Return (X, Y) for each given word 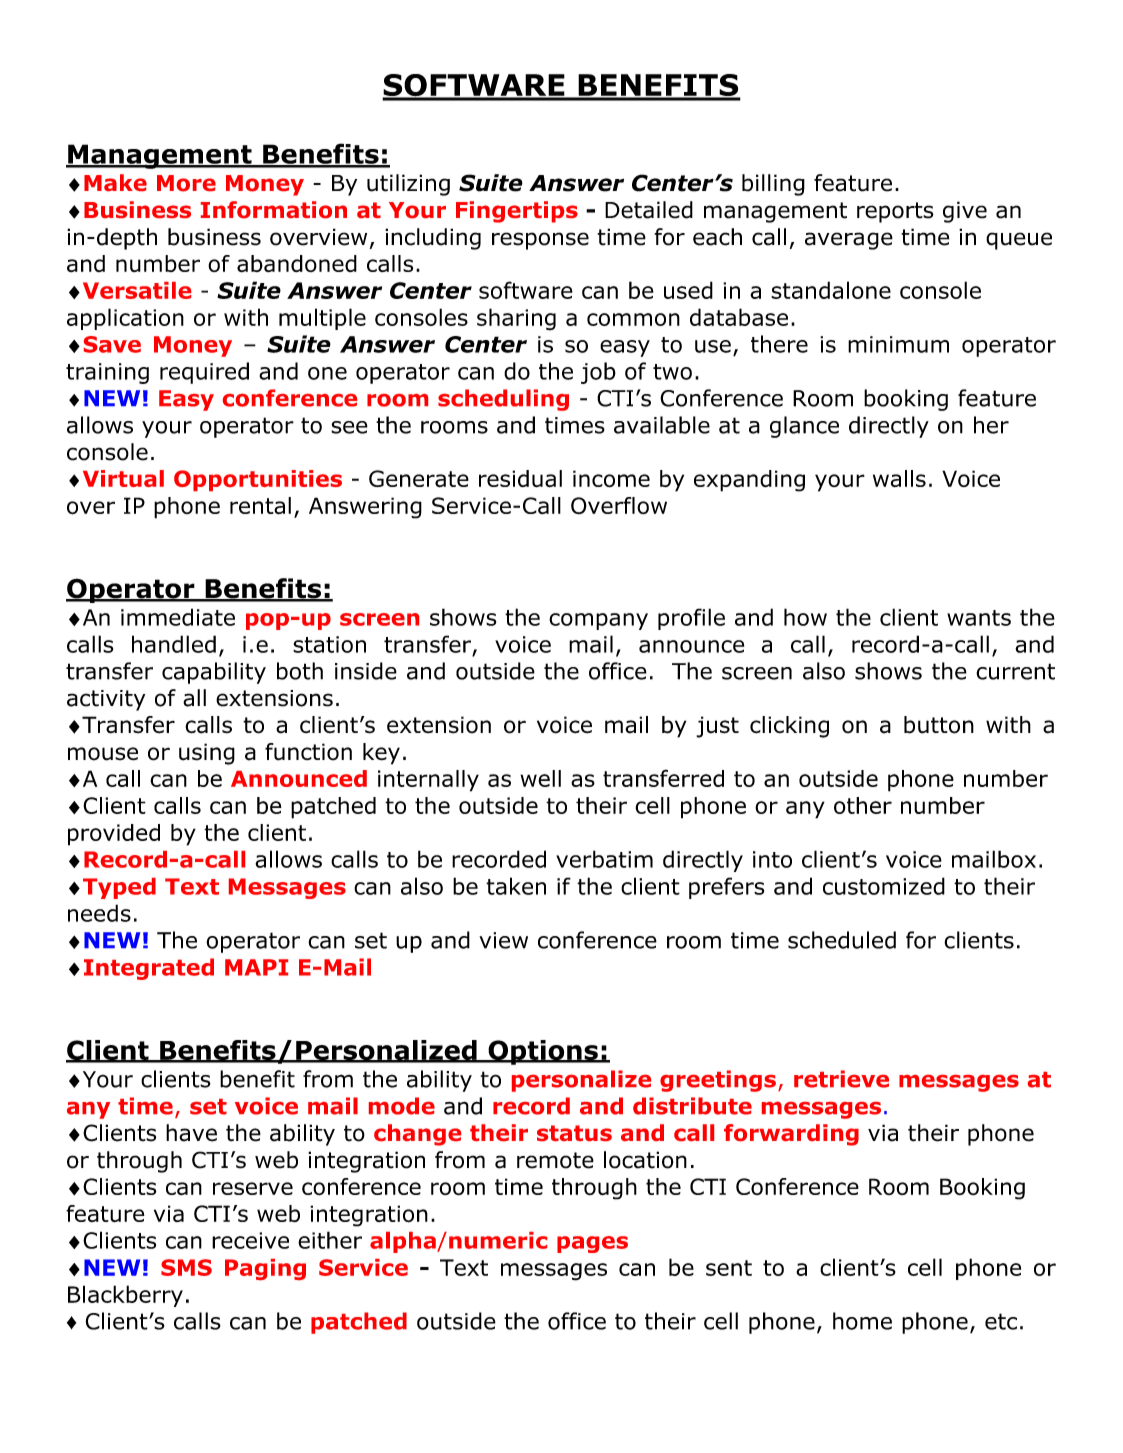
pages (592, 1244)
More (186, 183)
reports (895, 212)
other (863, 805)
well (540, 778)
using (207, 754)
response (540, 241)
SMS (186, 1267)
